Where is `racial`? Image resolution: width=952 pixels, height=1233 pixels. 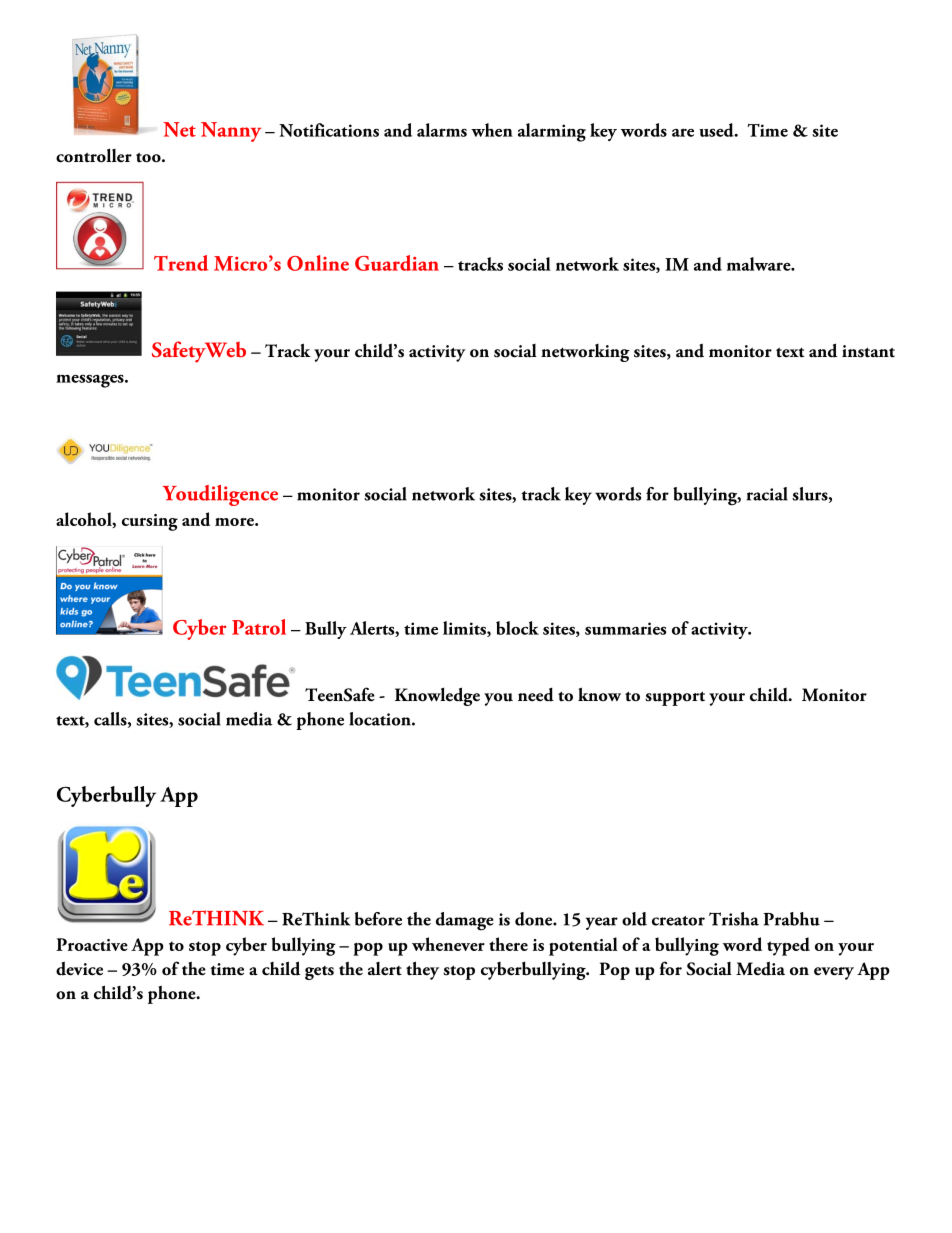
racial is located at coordinates (767, 494).
